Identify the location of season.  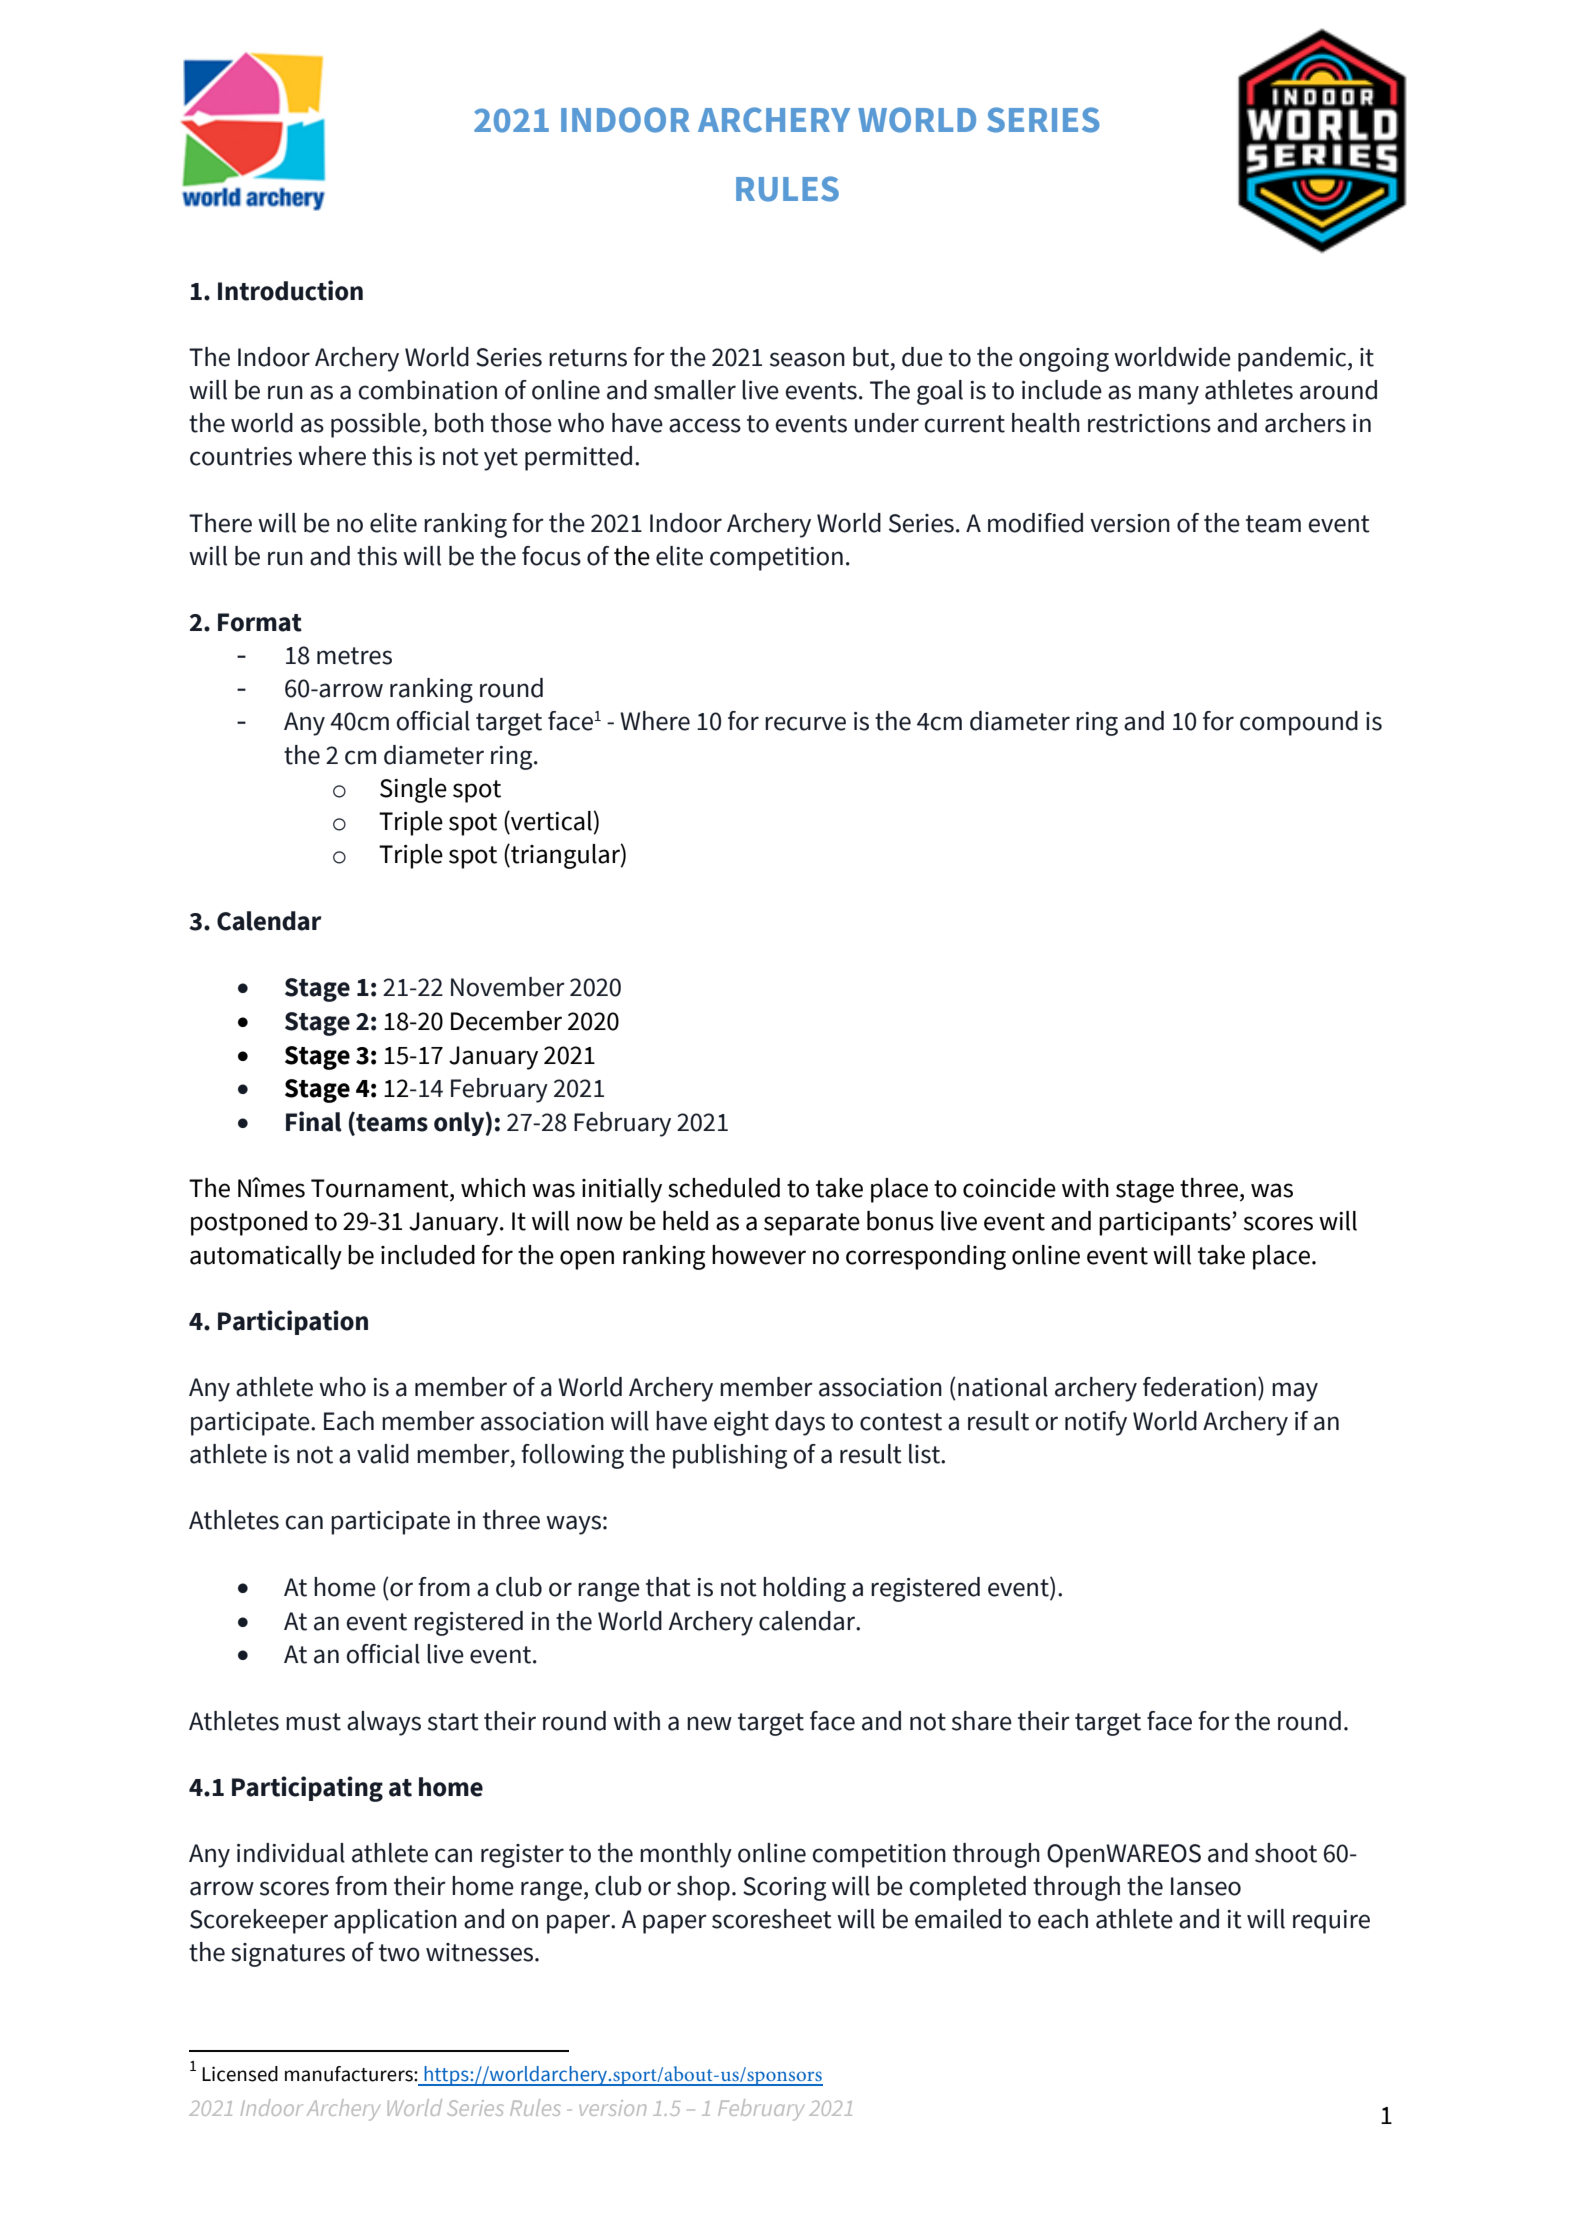
(807, 359).
